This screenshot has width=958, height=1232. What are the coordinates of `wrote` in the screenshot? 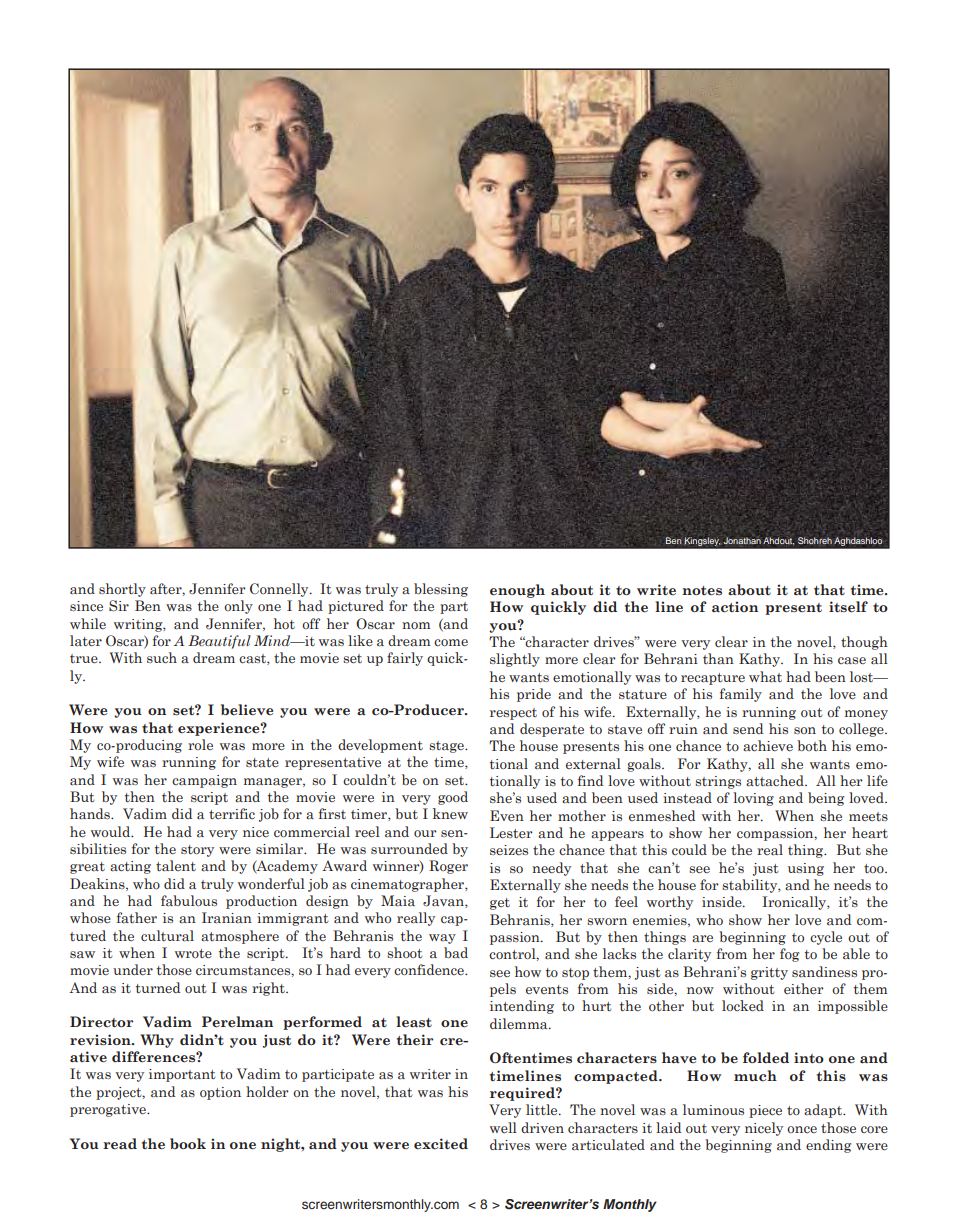 It's located at (193, 953).
